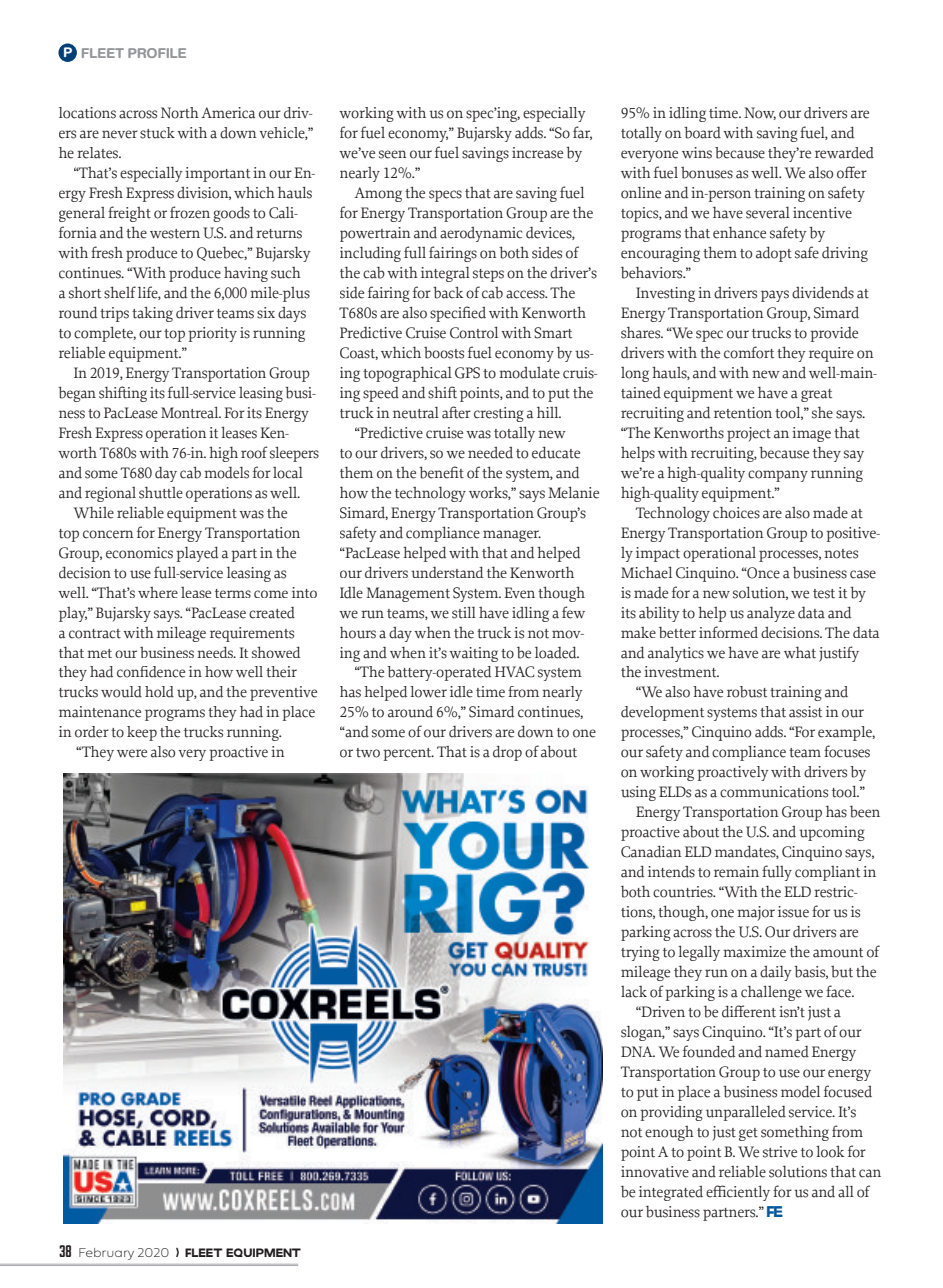 The image size is (943, 1288). I want to click on stuck, so click(157, 133).
